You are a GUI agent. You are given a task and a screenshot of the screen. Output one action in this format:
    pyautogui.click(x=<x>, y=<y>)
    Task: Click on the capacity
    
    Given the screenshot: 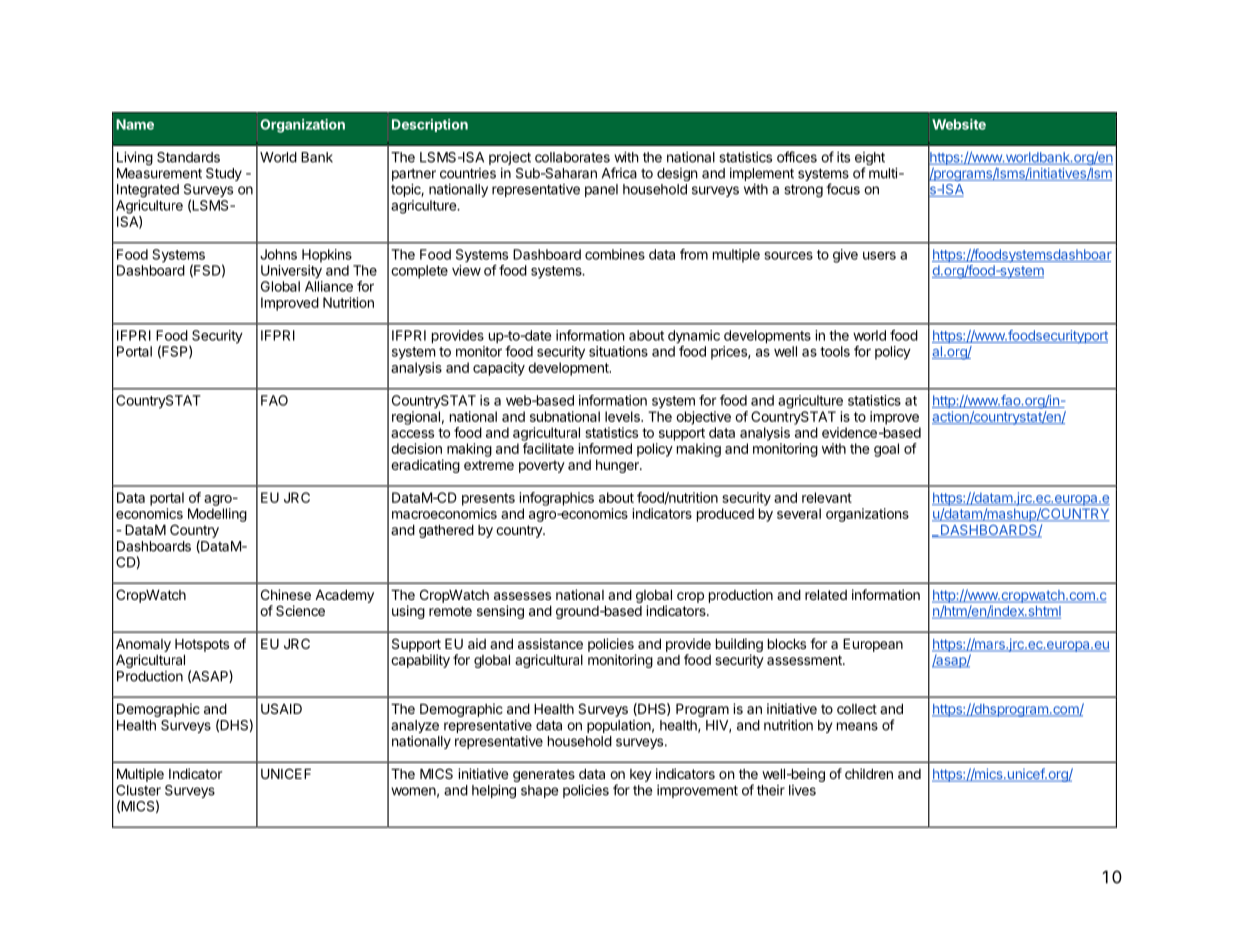 What is the action you would take?
    pyautogui.click(x=499, y=369)
